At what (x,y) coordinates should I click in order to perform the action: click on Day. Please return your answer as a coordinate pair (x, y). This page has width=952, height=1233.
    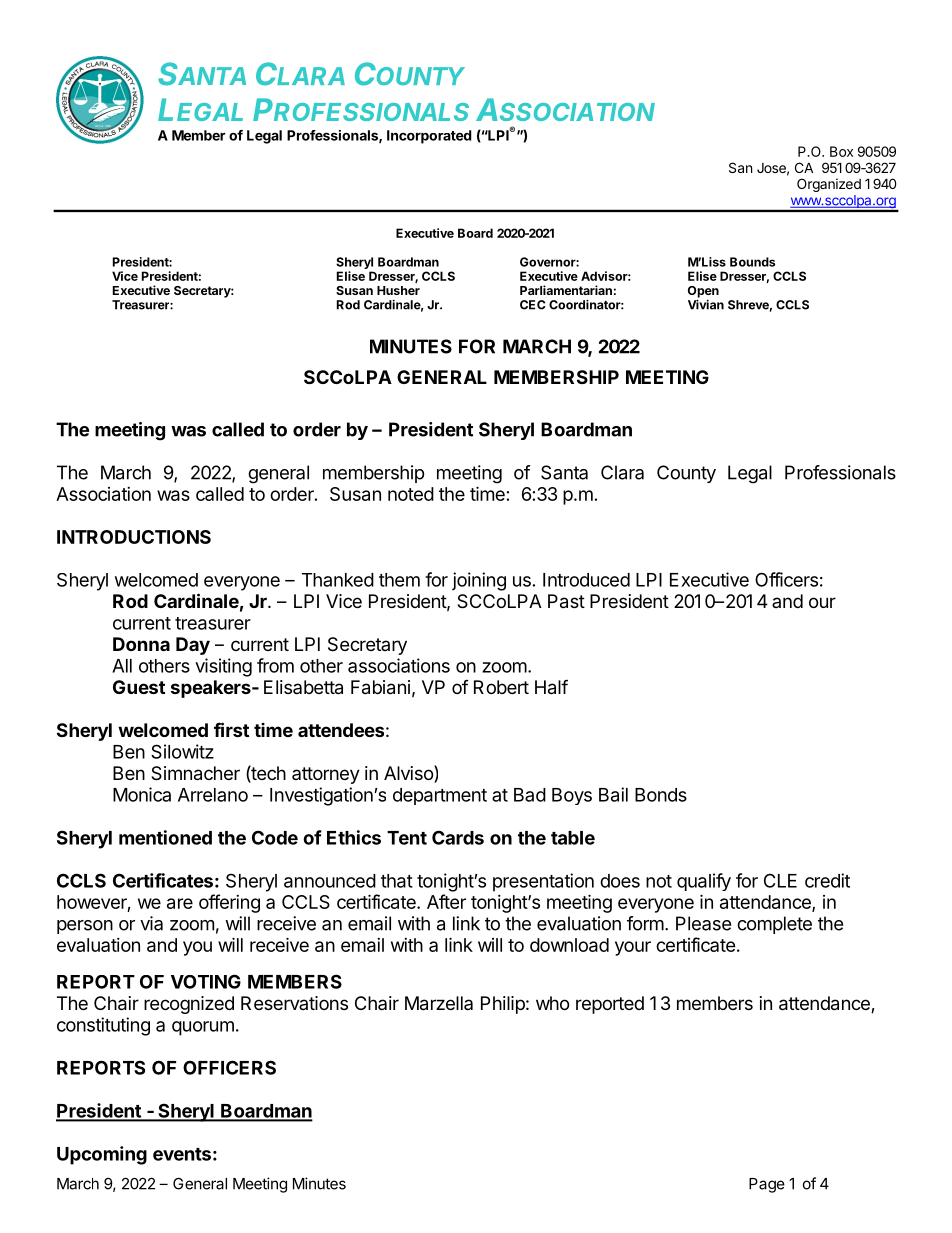
    Looking at the image, I should click on (193, 646).
